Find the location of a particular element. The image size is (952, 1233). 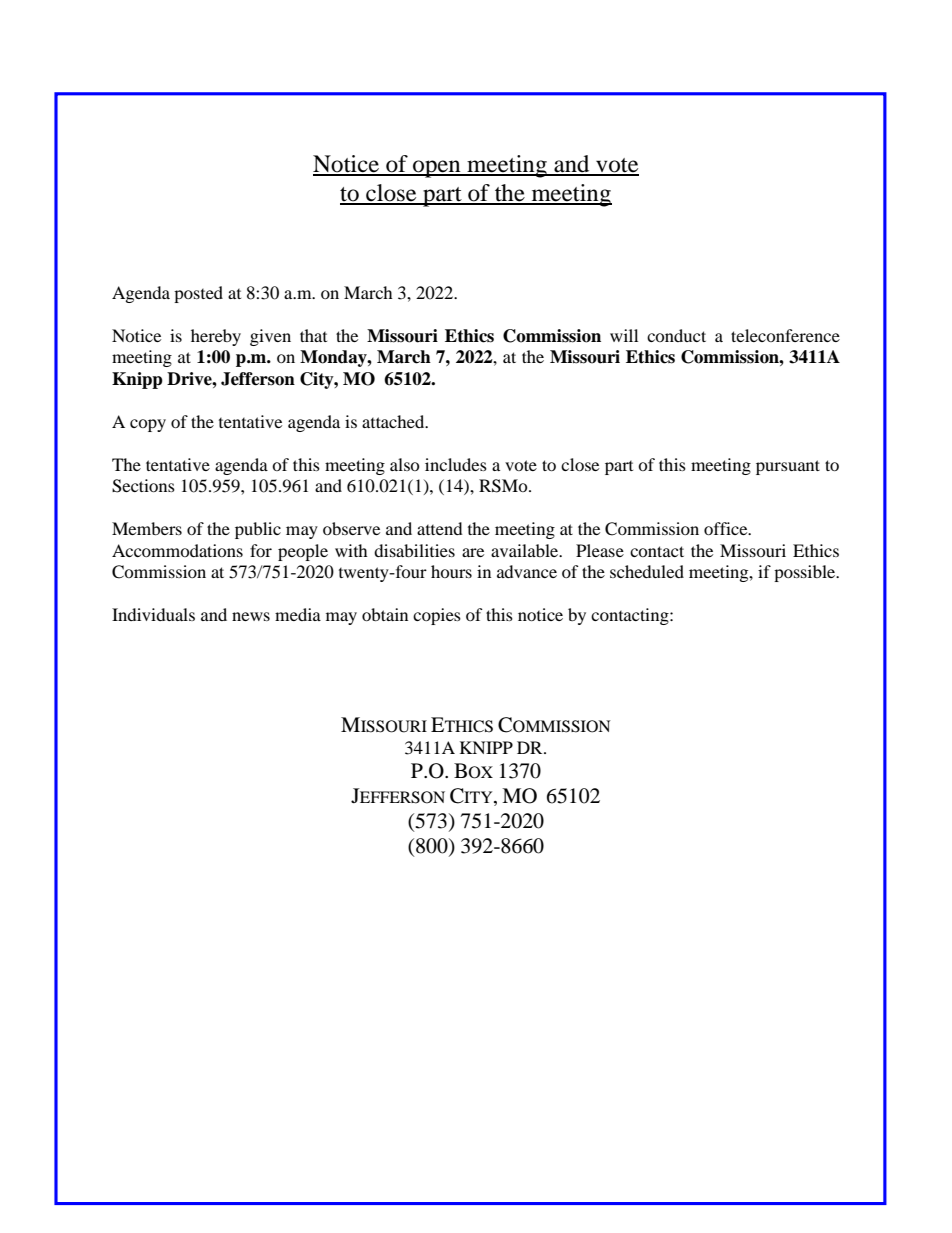

teleconference is located at coordinates (785, 335).
